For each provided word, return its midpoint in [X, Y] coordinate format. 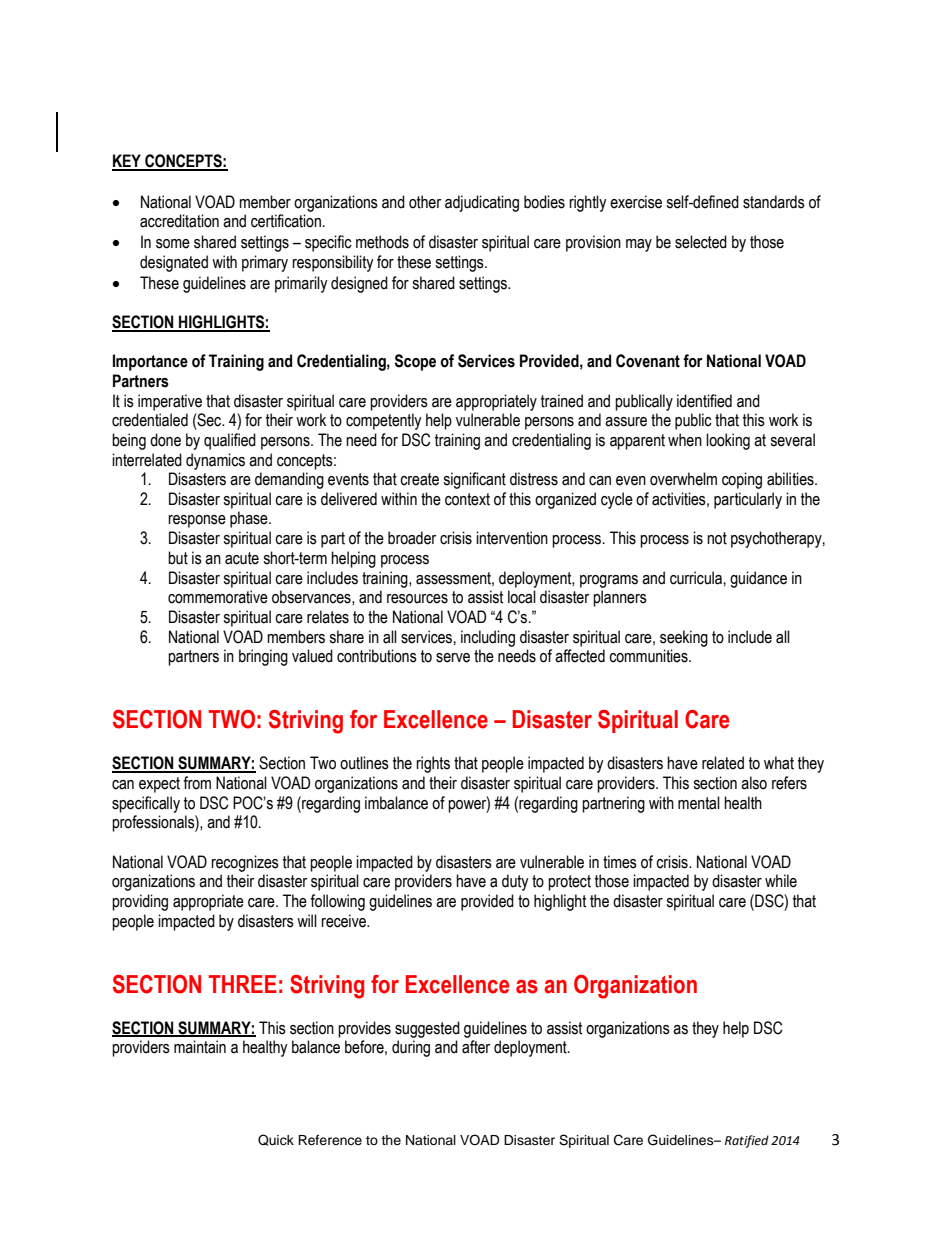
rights [433, 764]
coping [742, 480]
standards [774, 202]
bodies [544, 202]
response [197, 521]
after [476, 1047]
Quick [276, 1140]
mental [699, 803]
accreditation [179, 221]
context [467, 499]
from [197, 783]
